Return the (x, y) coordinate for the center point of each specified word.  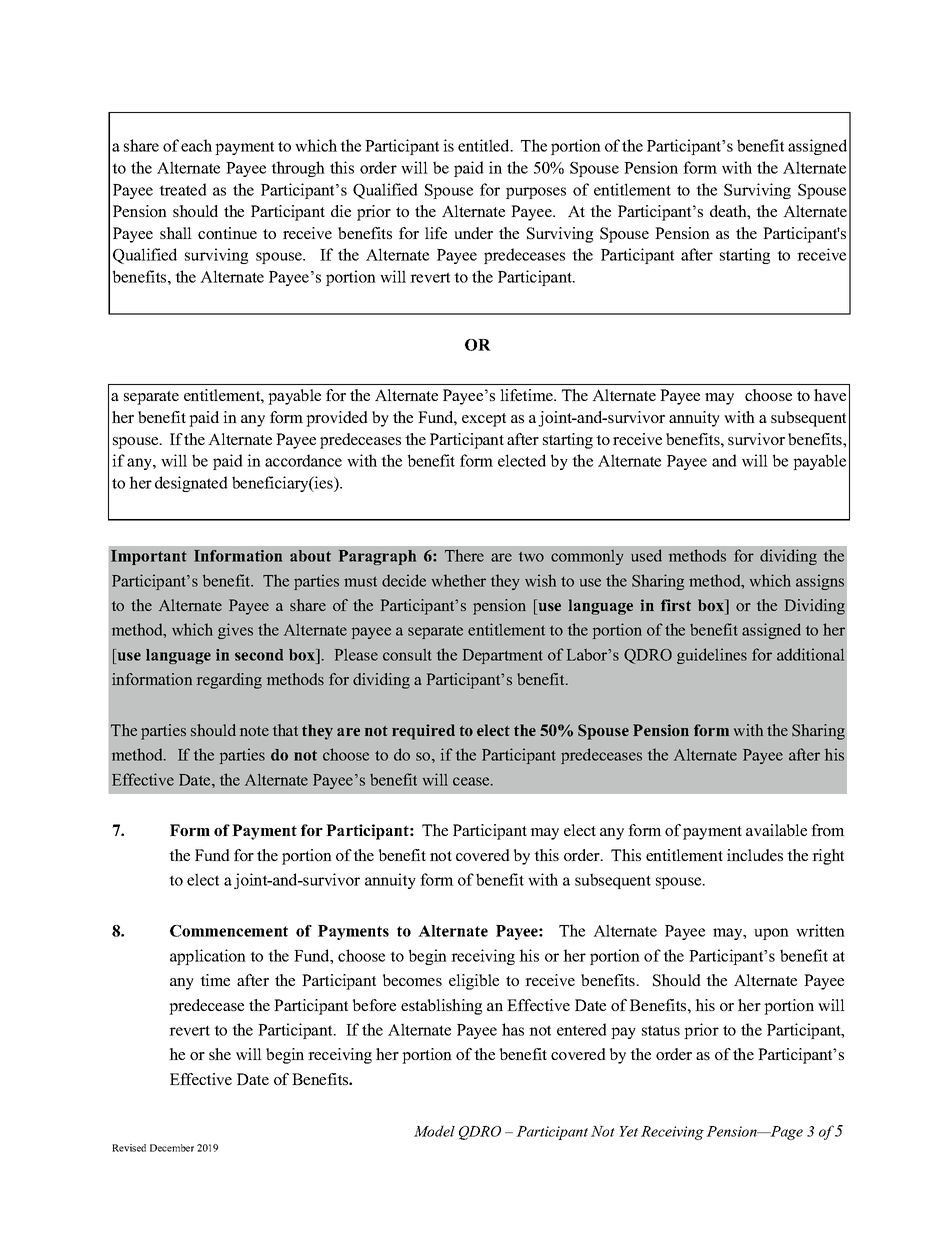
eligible (474, 982)
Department (503, 656)
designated (191, 484)
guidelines (712, 656)
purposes (536, 193)
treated (183, 189)
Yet (628, 1131)
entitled (485, 145)
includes (755, 855)
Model (434, 1131)
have (830, 395)
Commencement (229, 931)
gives (235, 631)
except (484, 420)
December (172, 1148)
